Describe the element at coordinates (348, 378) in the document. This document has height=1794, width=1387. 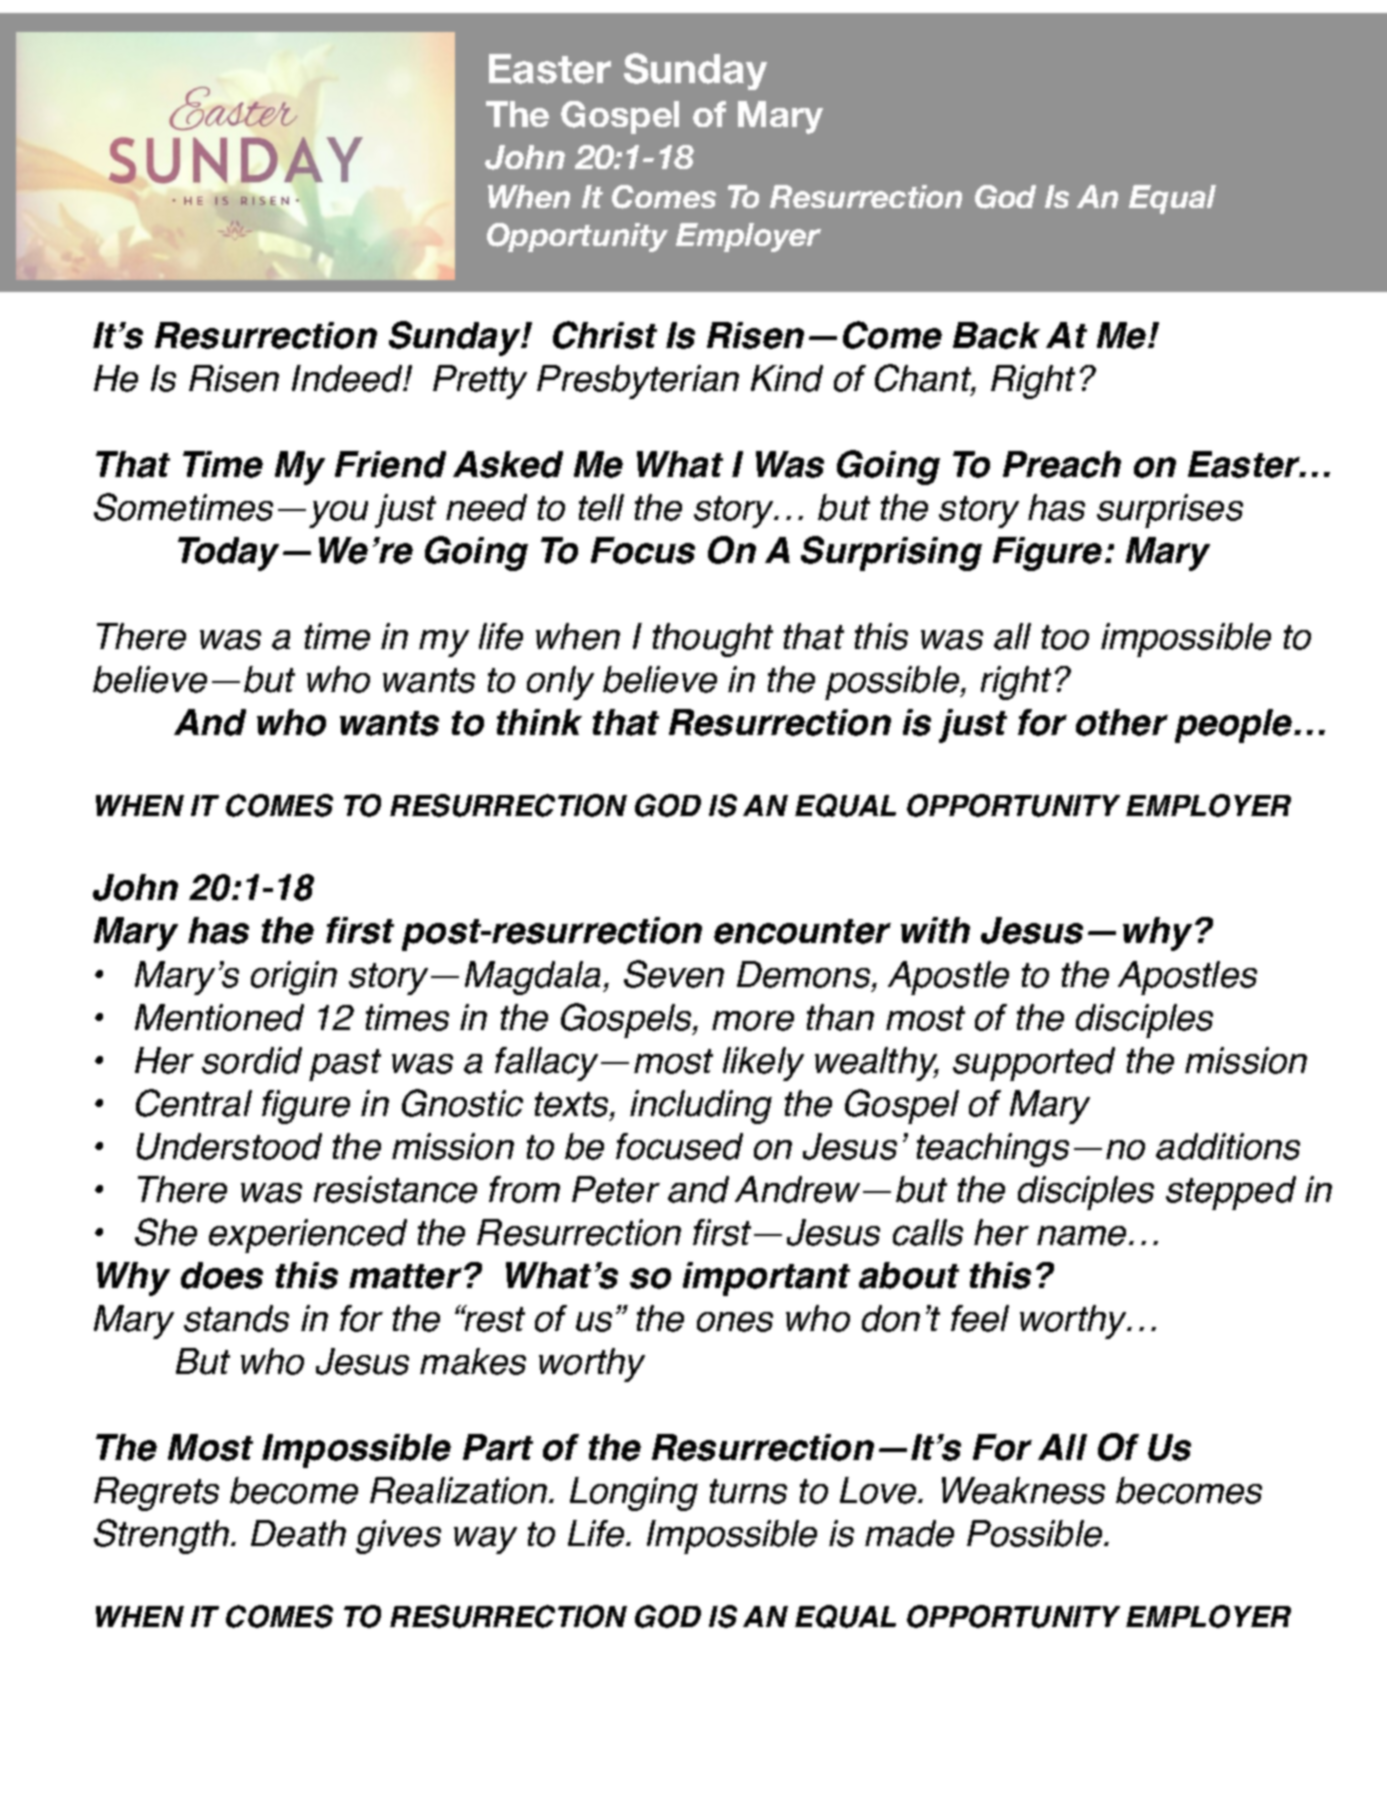
I see `Indeed` at that location.
